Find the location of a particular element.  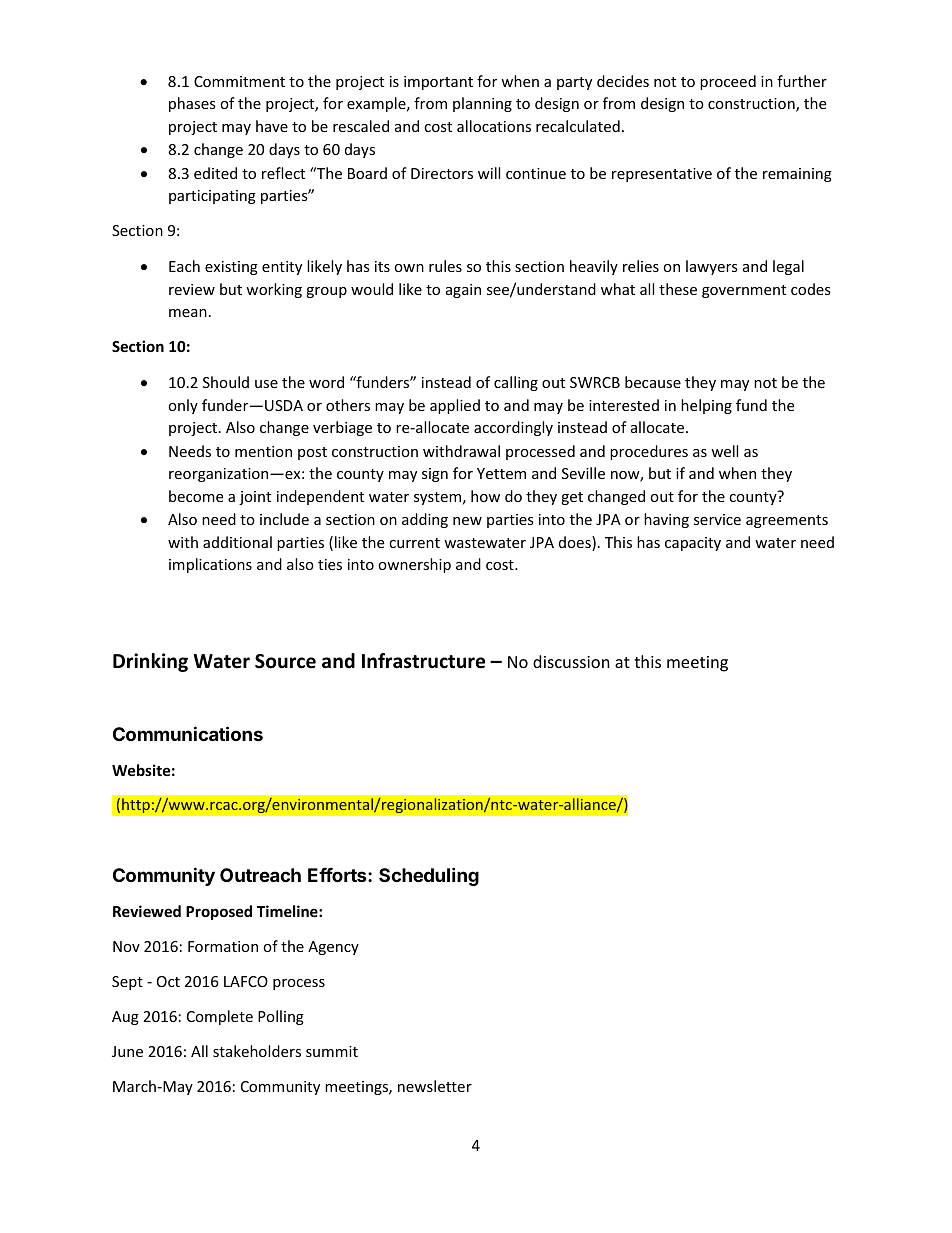

Scheduling is located at coordinates (429, 876).
